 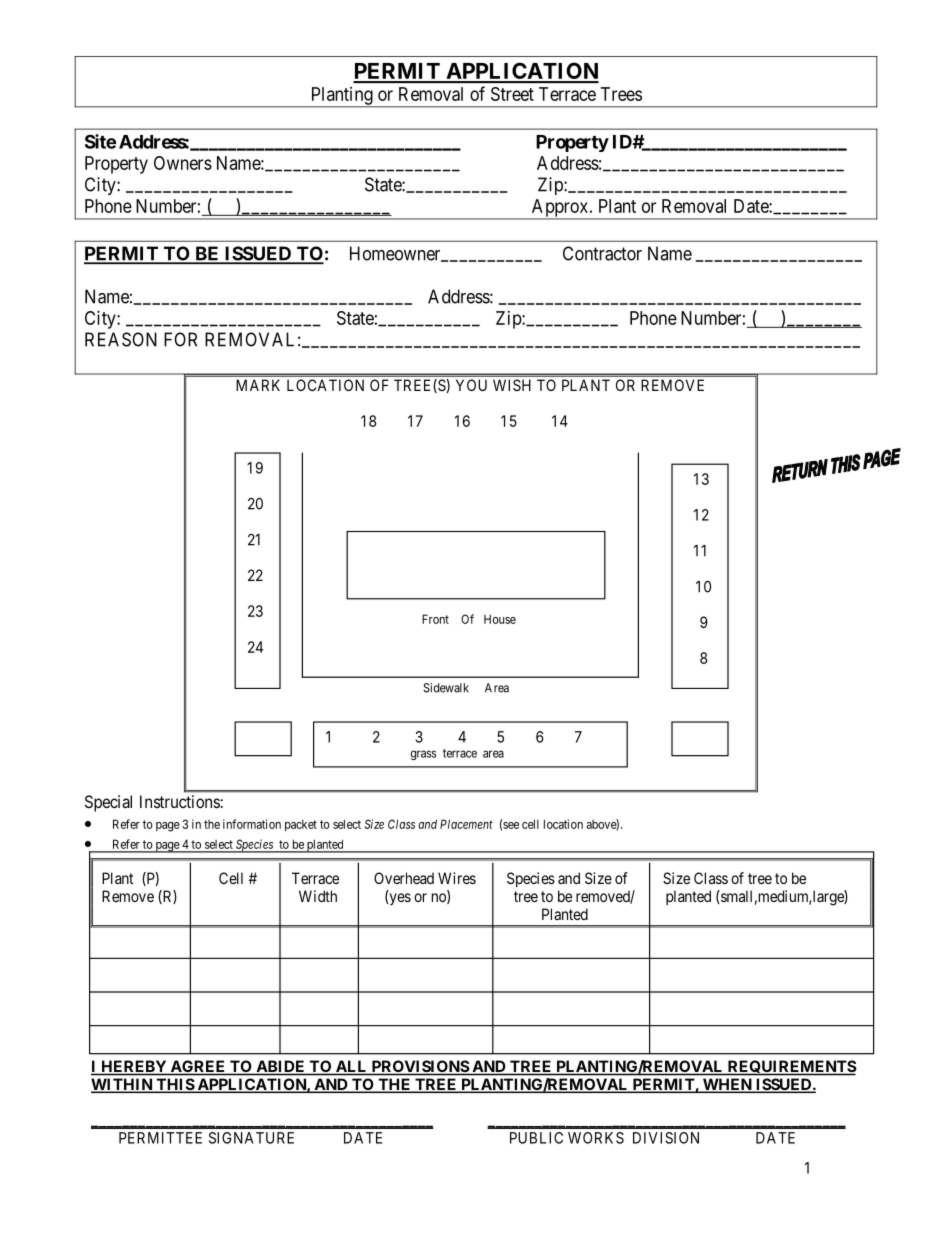 I want to click on Special, so click(x=108, y=803).
